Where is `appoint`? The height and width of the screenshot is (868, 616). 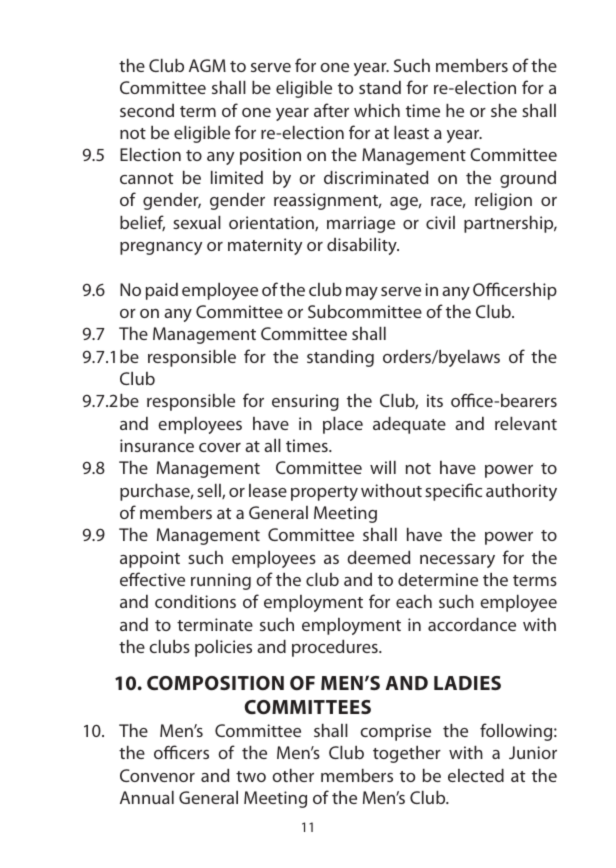 appoint is located at coordinates (150, 559).
